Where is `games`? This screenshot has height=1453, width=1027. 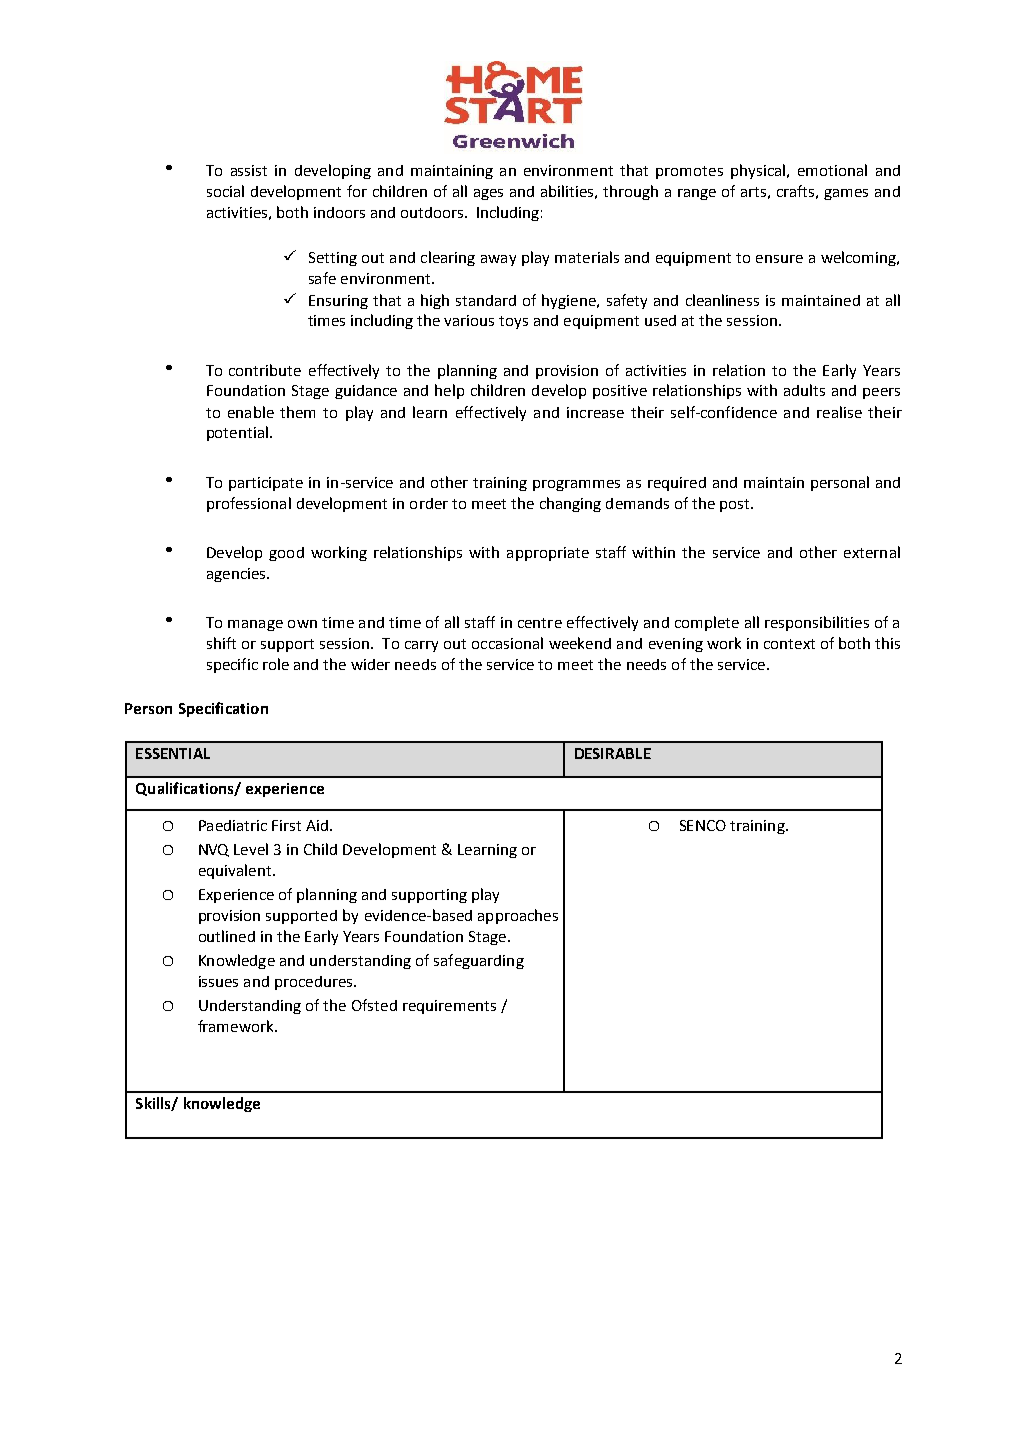 games is located at coordinates (846, 194).
